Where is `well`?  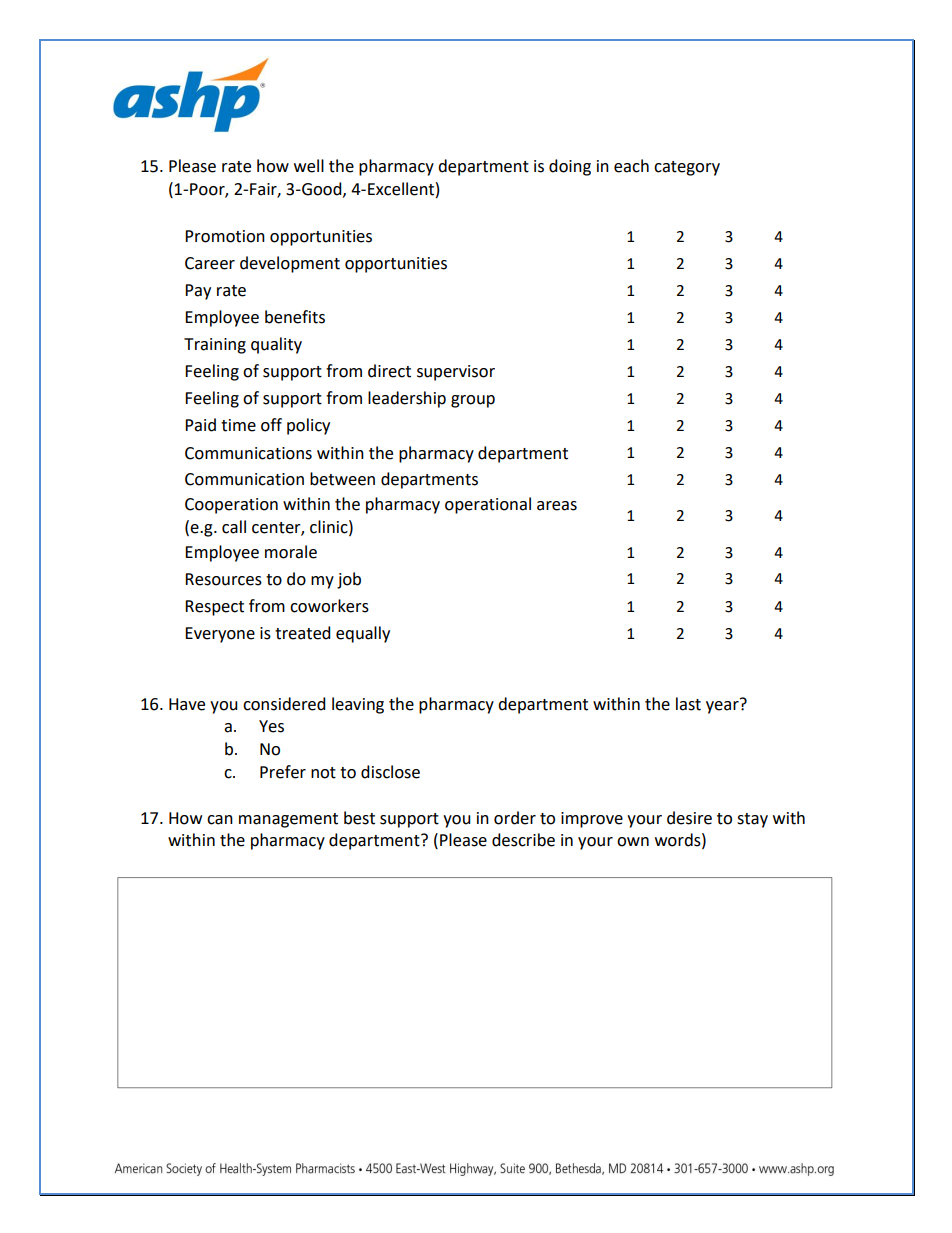 well is located at coordinates (309, 166).
